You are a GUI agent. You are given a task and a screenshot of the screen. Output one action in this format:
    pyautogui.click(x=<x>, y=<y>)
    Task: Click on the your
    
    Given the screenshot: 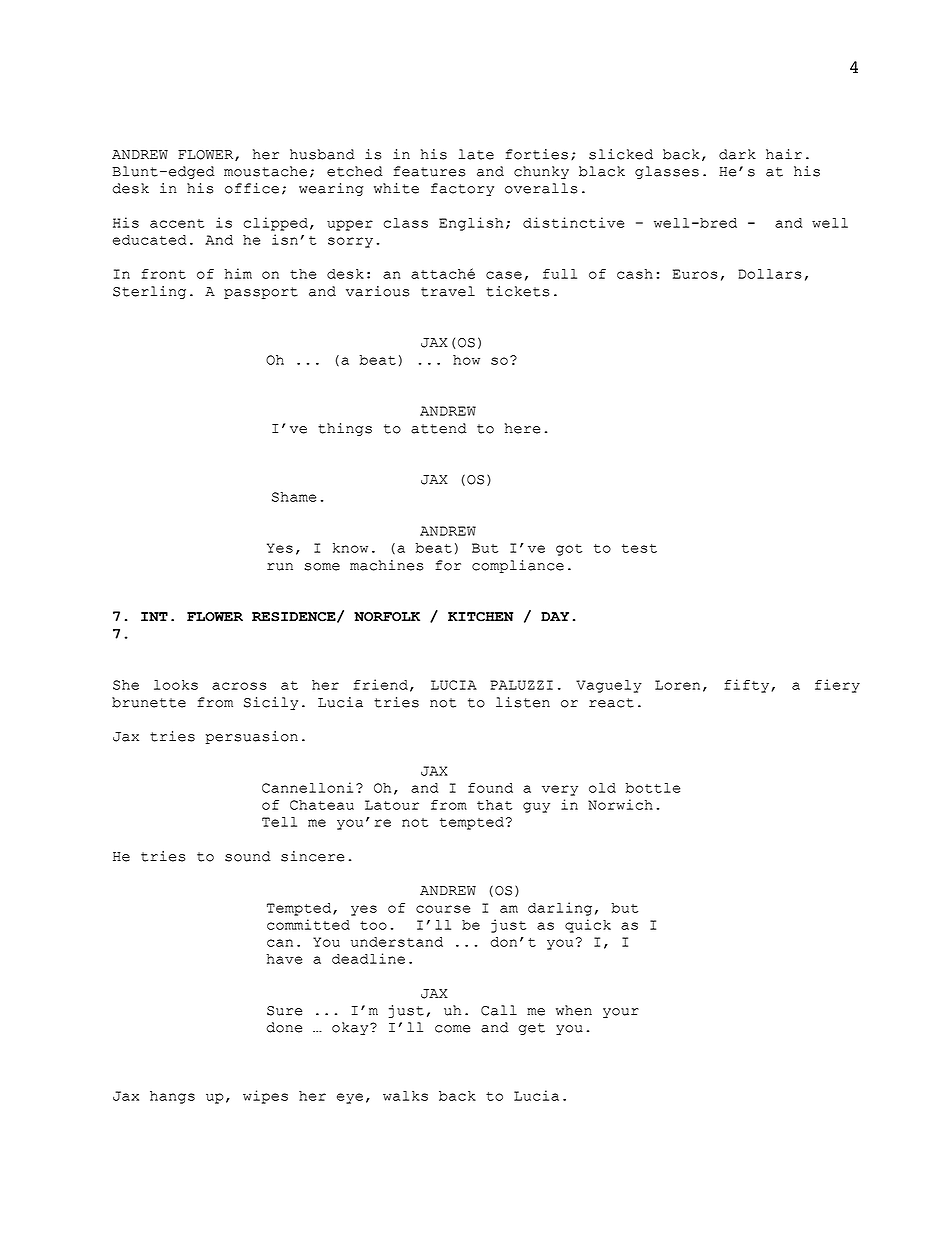 What is the action you would take?
    pyautogui.click(x=621, y=1013)
